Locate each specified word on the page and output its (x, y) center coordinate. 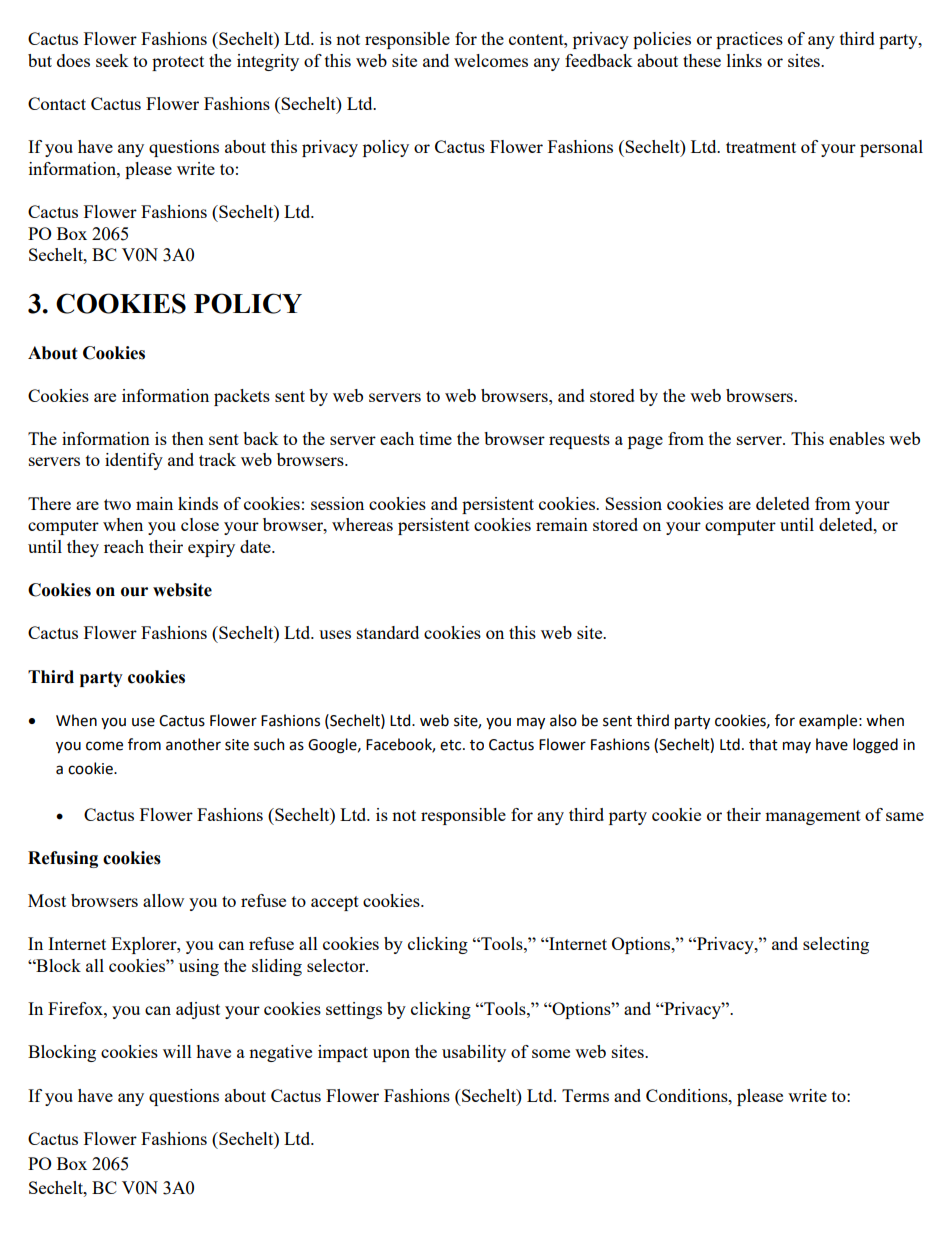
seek (112, 60)
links (744, 60)
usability (474, 1053)
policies (662, 40)
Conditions (688, 1095)
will (177, 1051)
